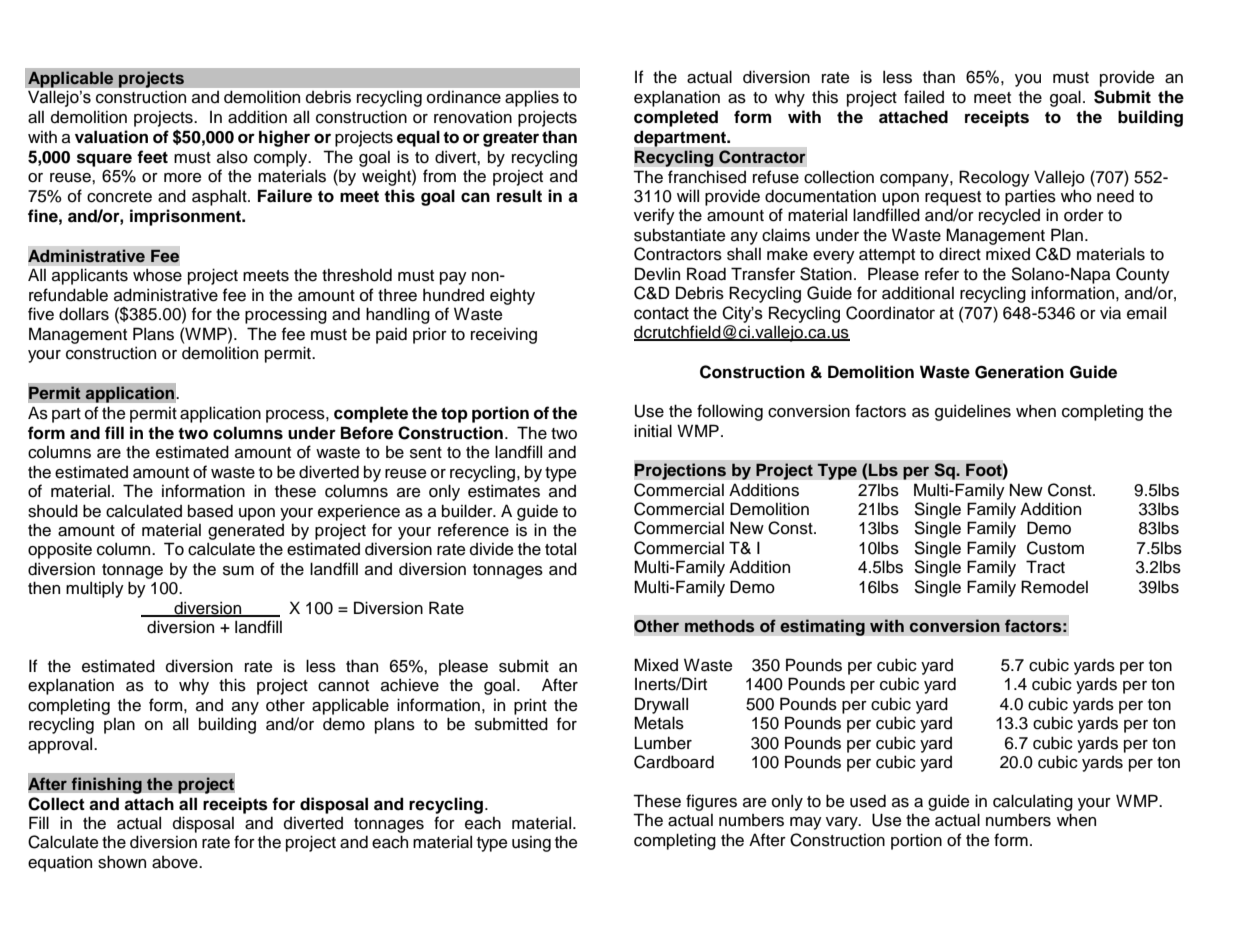 This screenshot has height=952, width=1233. Describe the element at coordinates (924, 97) in the screenshot. I see `failed` at that location.
